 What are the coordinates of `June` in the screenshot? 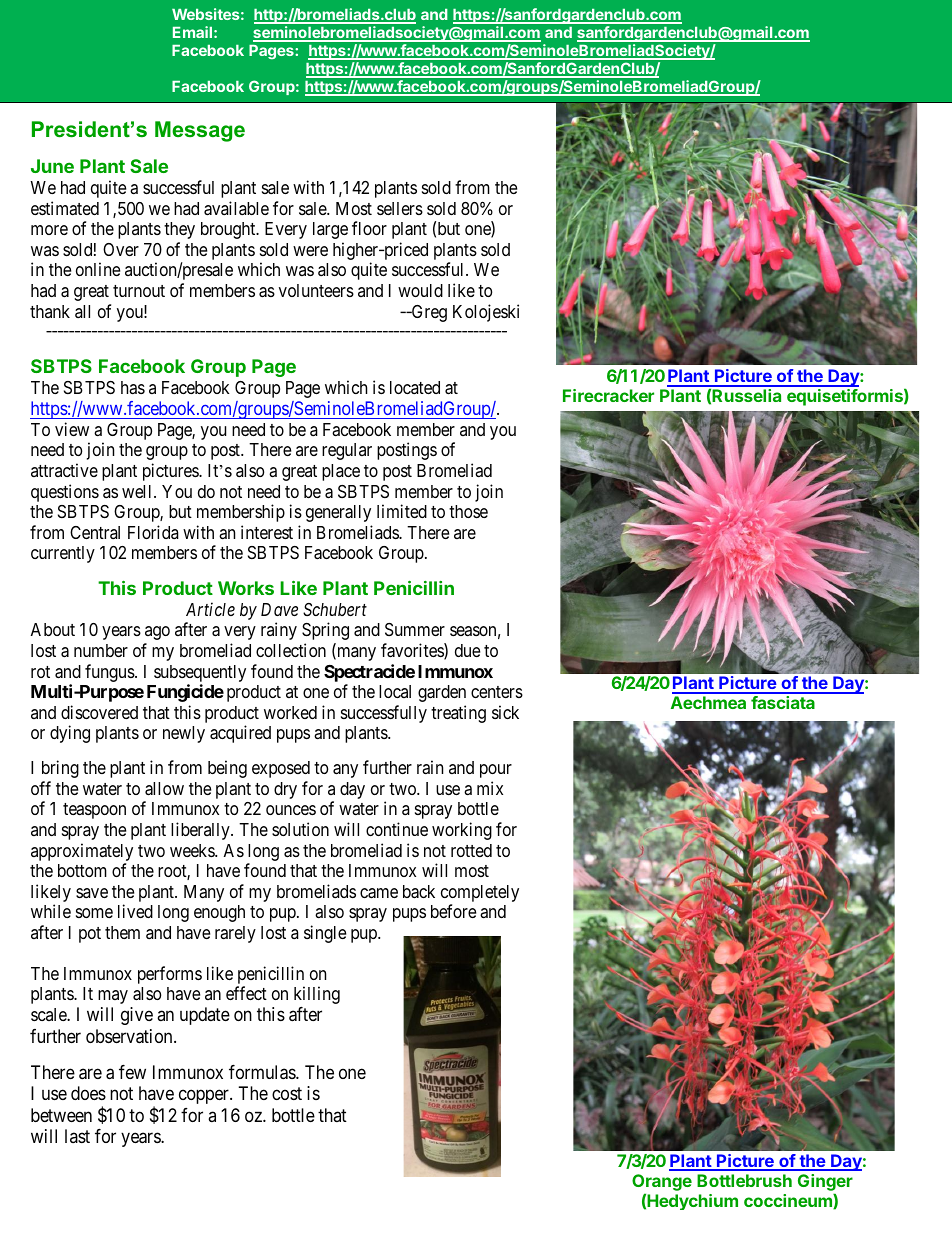 It's located at (52, 166).
